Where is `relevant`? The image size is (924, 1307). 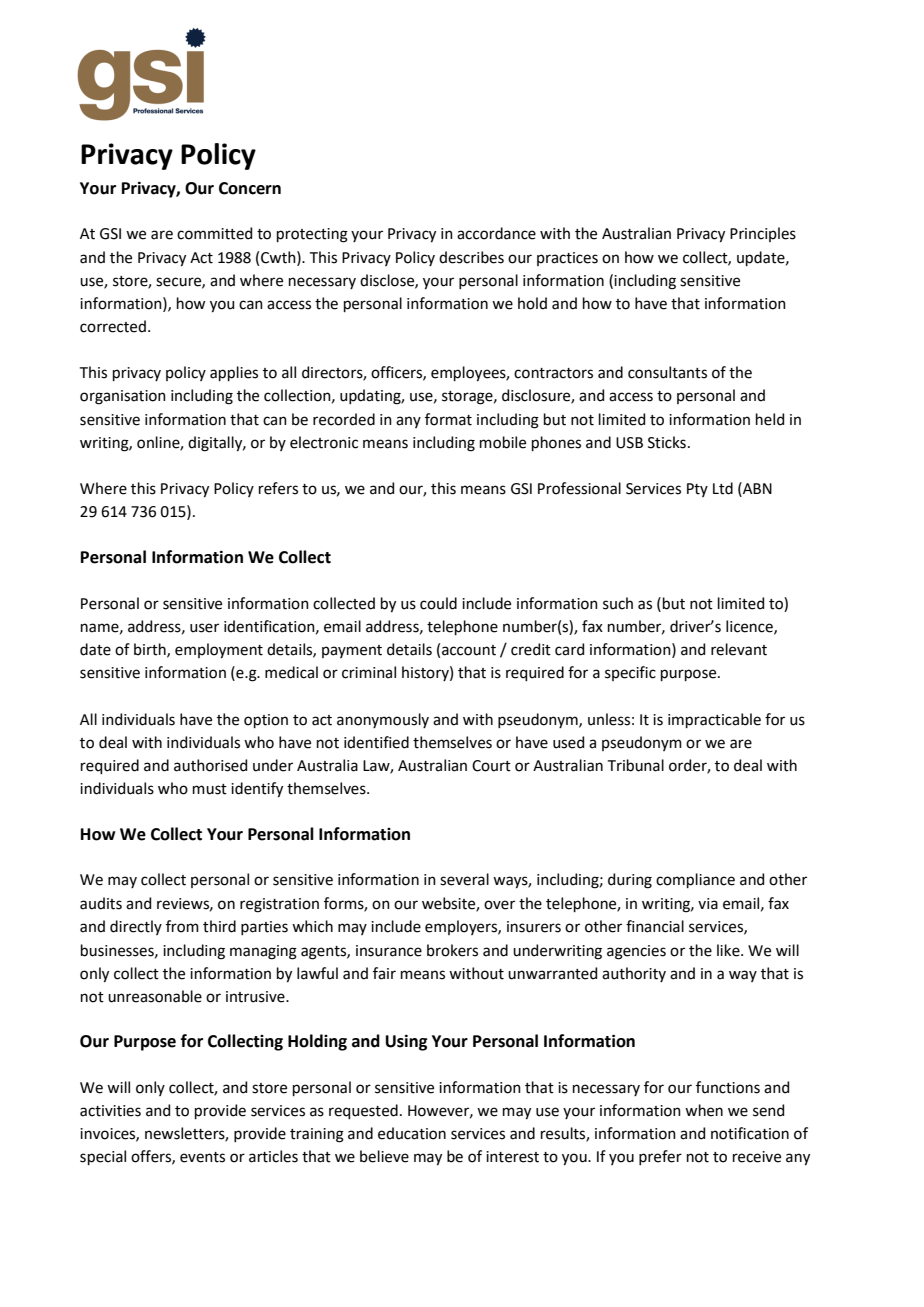
relevant is located at coordinates (739, 649).
